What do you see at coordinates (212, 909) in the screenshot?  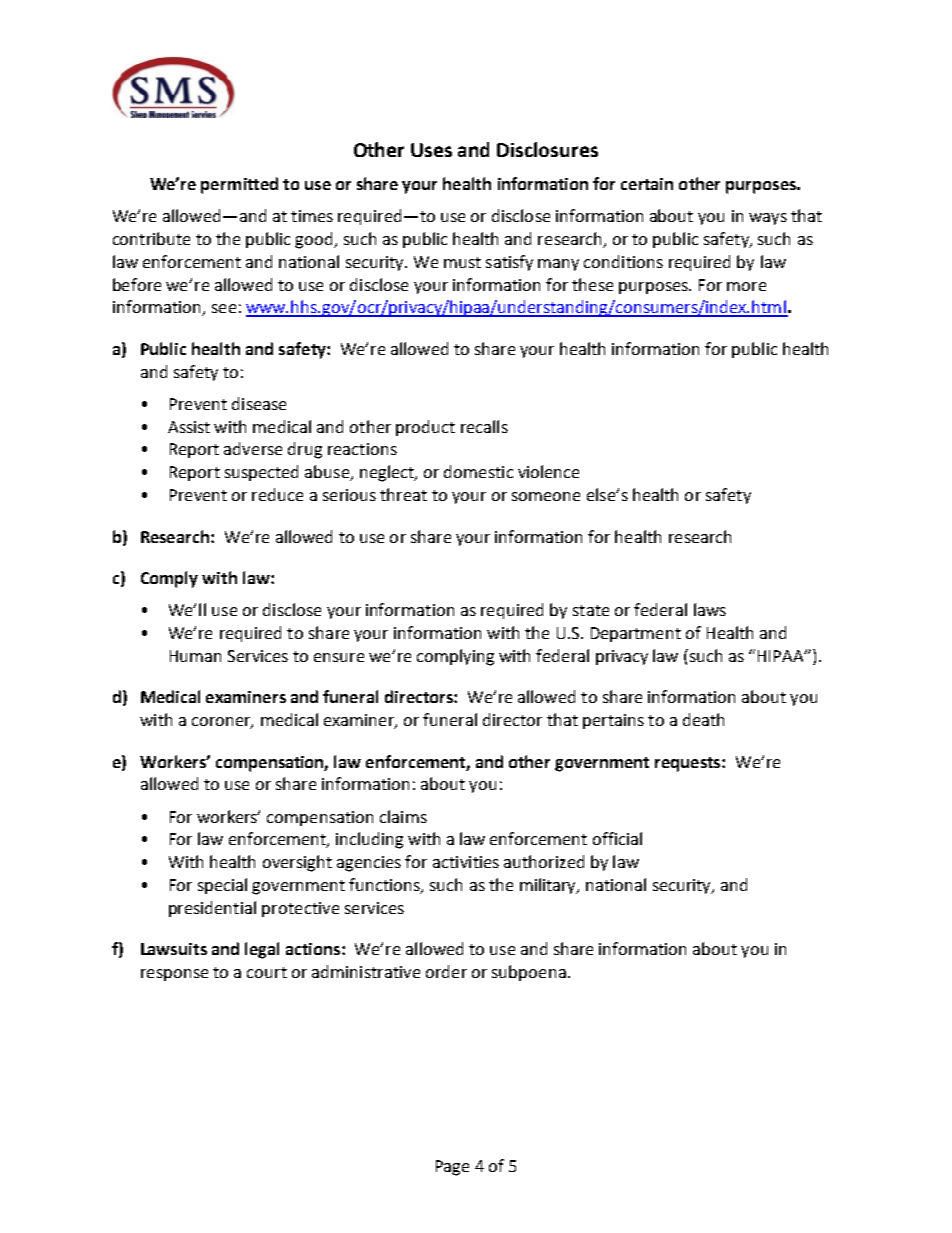 I see `presidential` at bounding box center [212, 909].
